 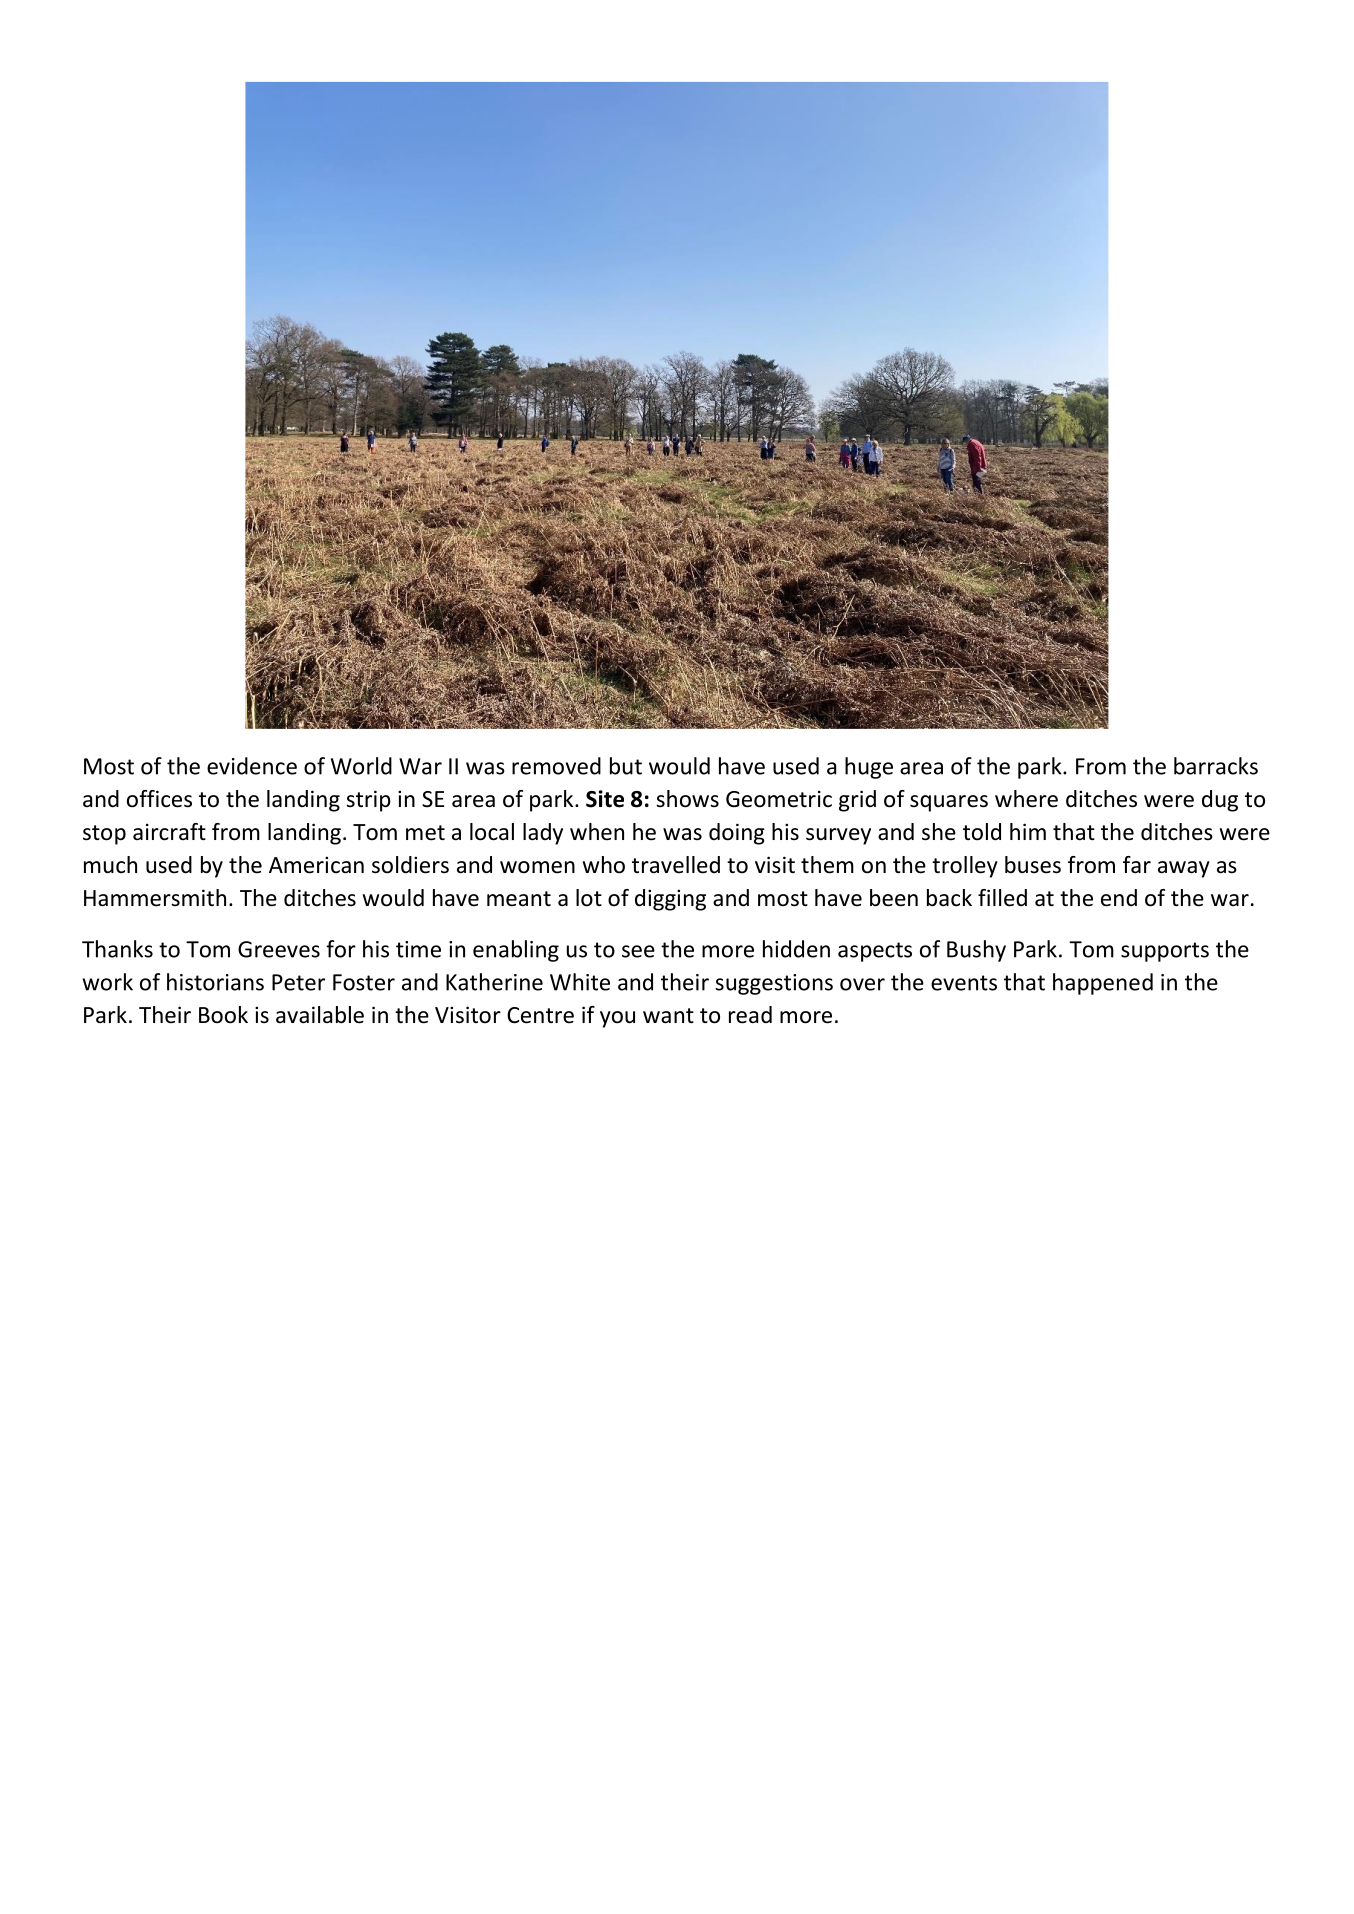 What do you see at coordinates (1119, 898) in the screenshot?
I see `end` at bounding box center [1119, 898].
